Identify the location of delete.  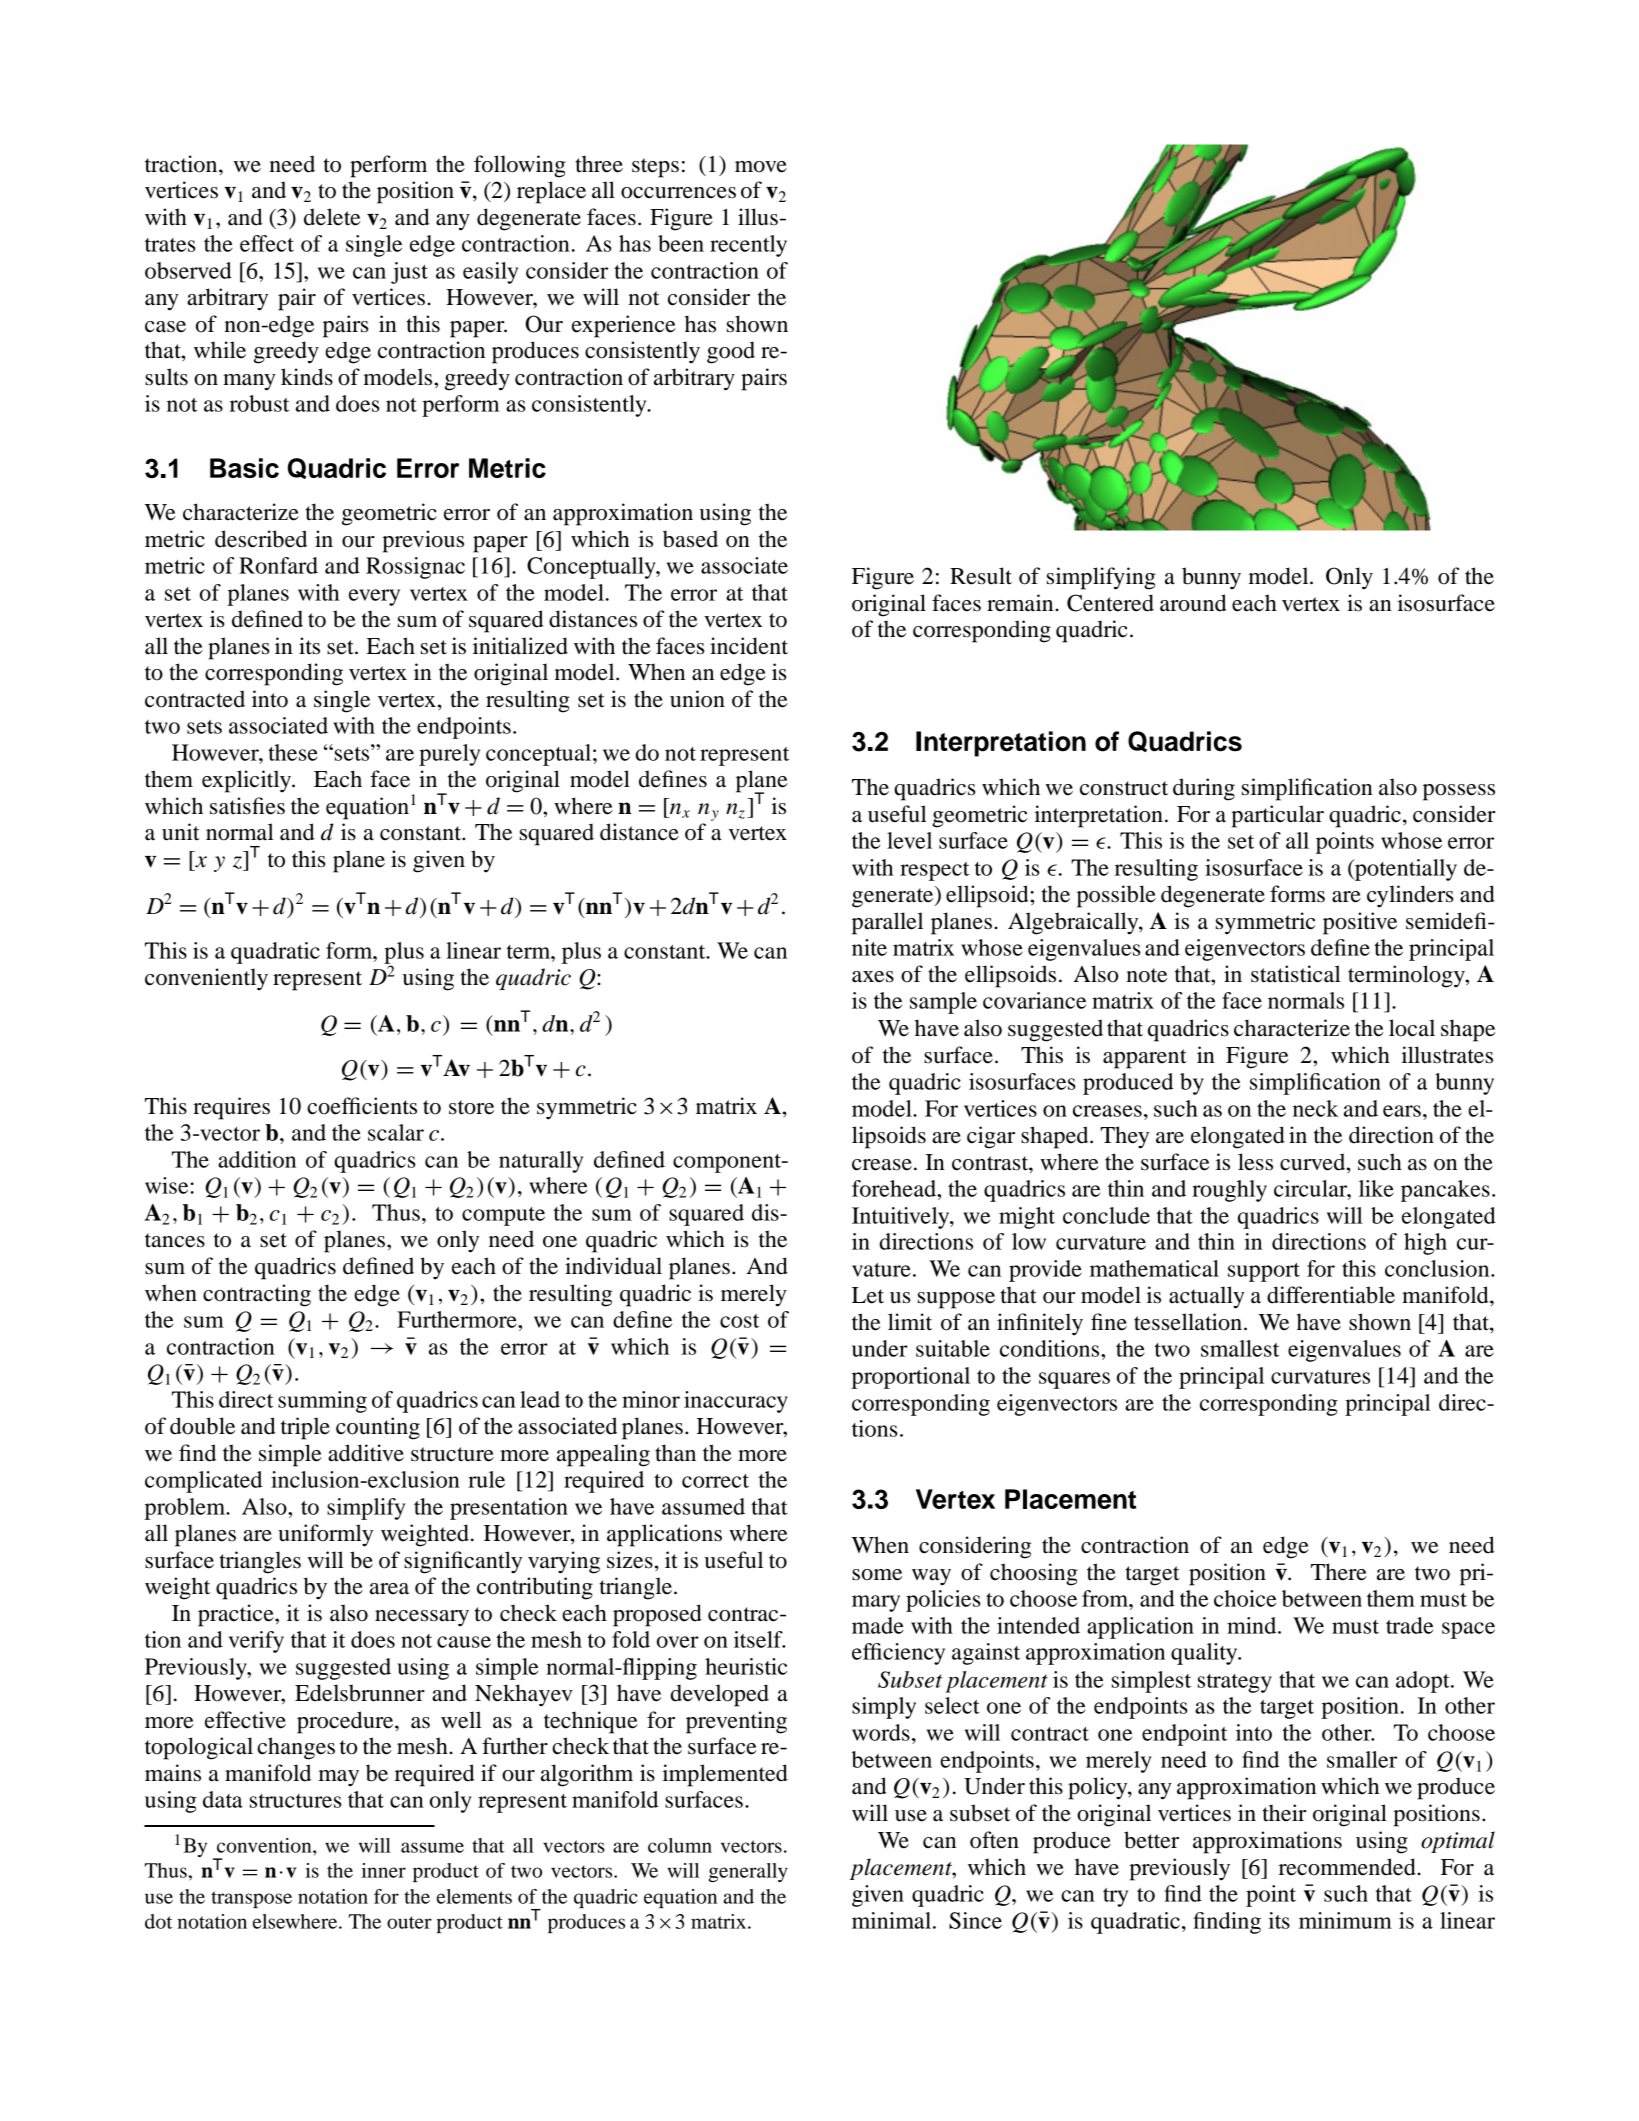
(332, 217).
